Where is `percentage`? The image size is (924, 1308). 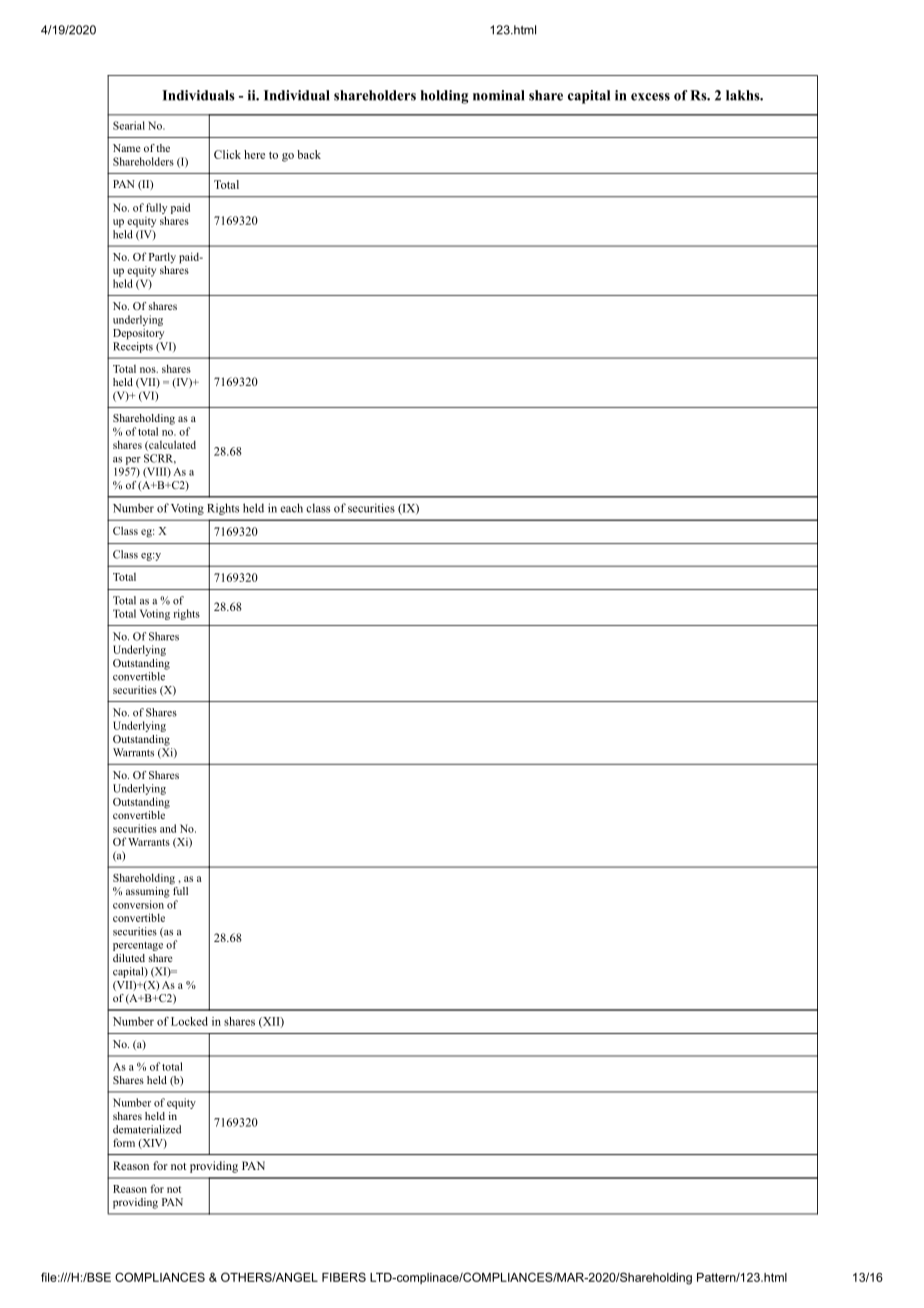
percentage is located at coordinates (138, 946).
